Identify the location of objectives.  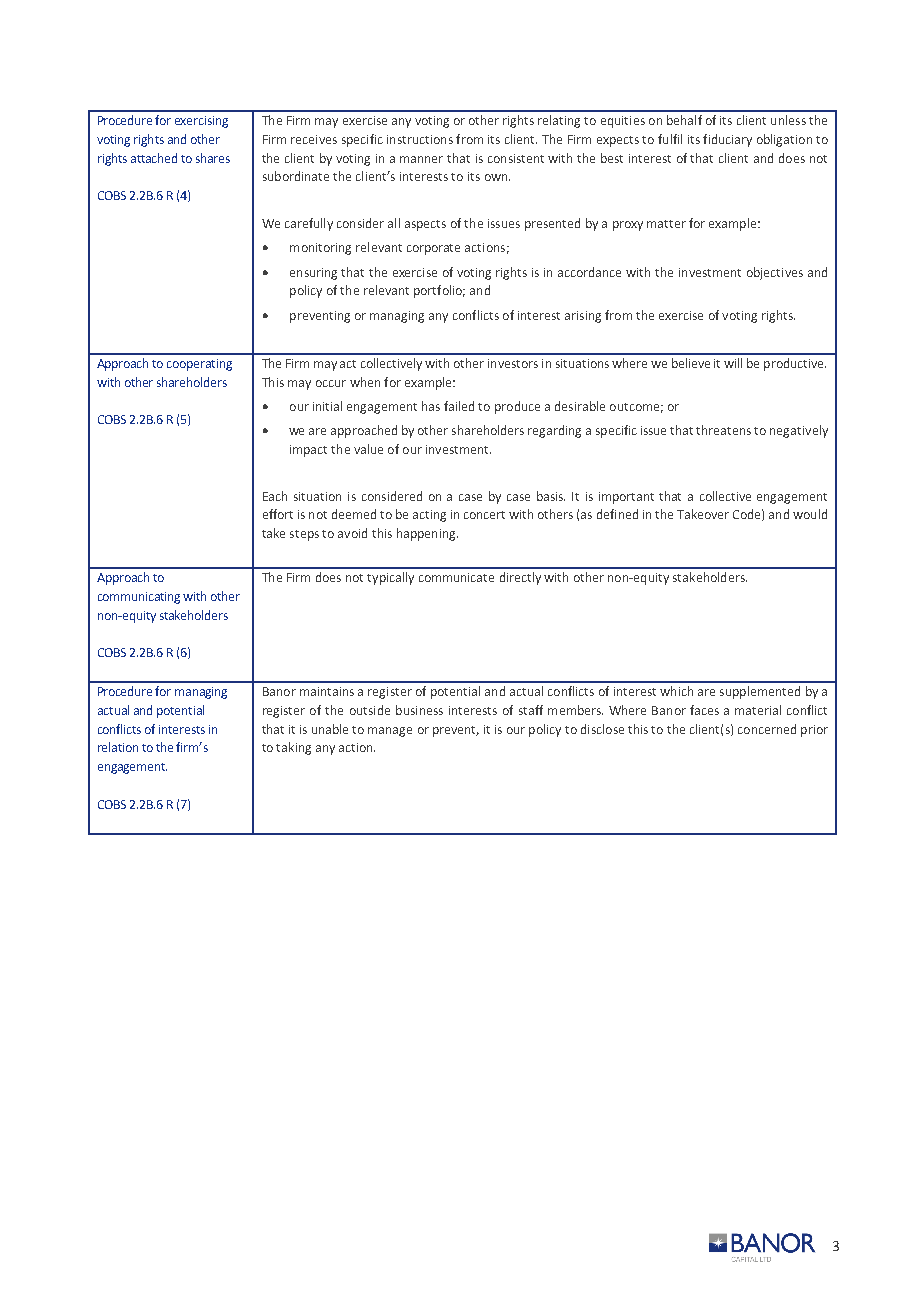
(775, 273).
